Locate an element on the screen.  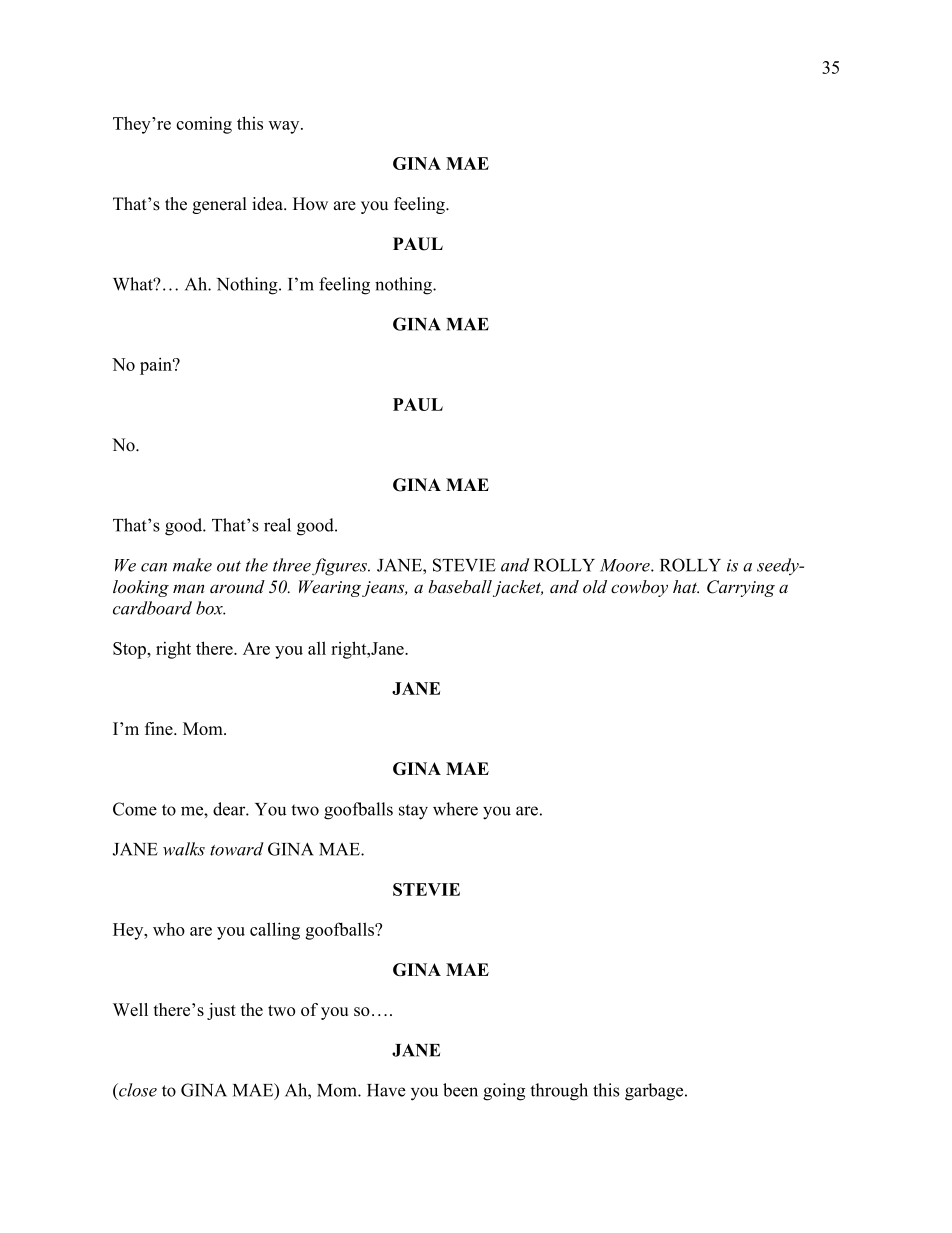
How is located at coordinates (310, 204).
